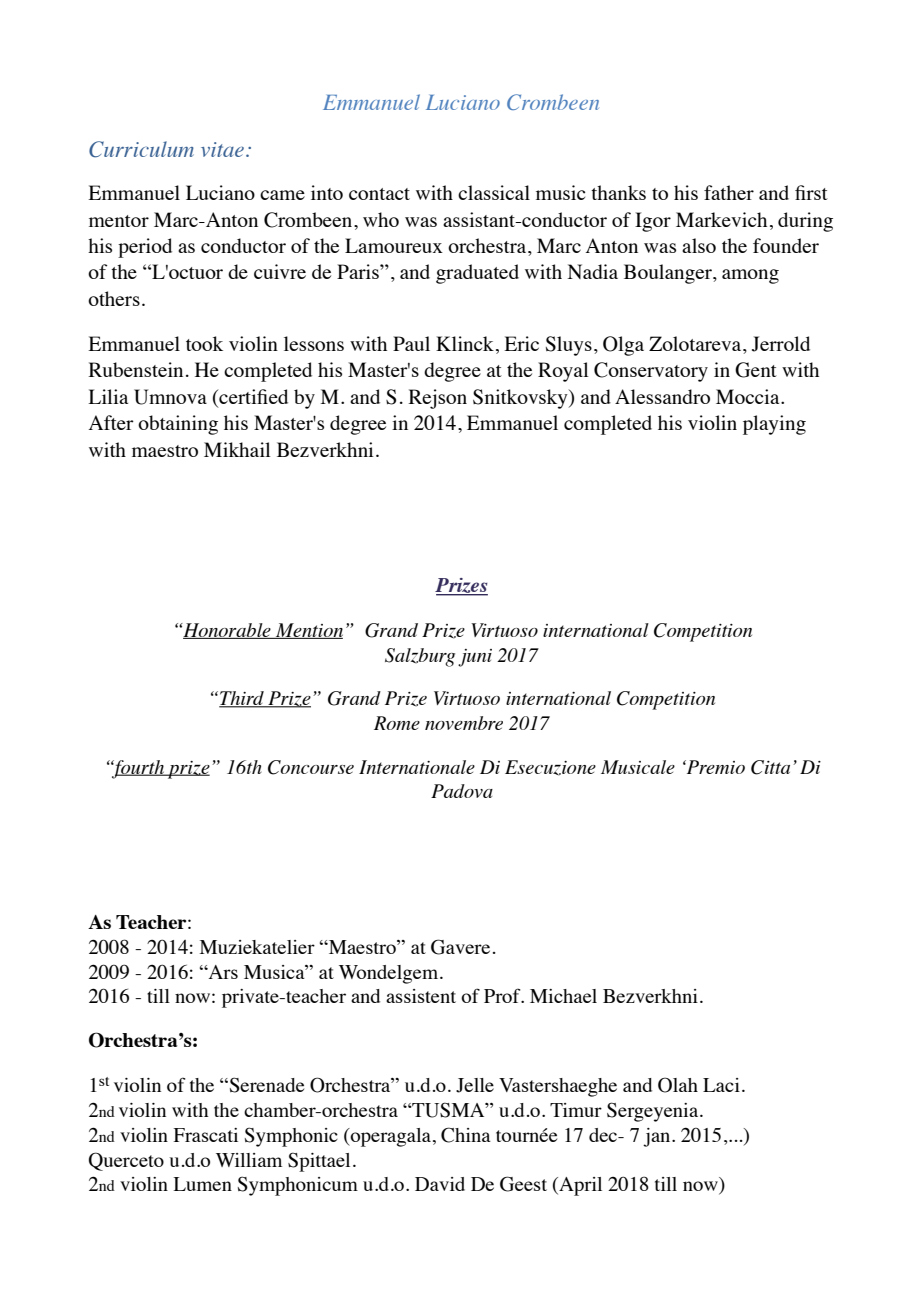  Describe the element at coordinates (563, 996) in the page. I see `Michael` at that location.
